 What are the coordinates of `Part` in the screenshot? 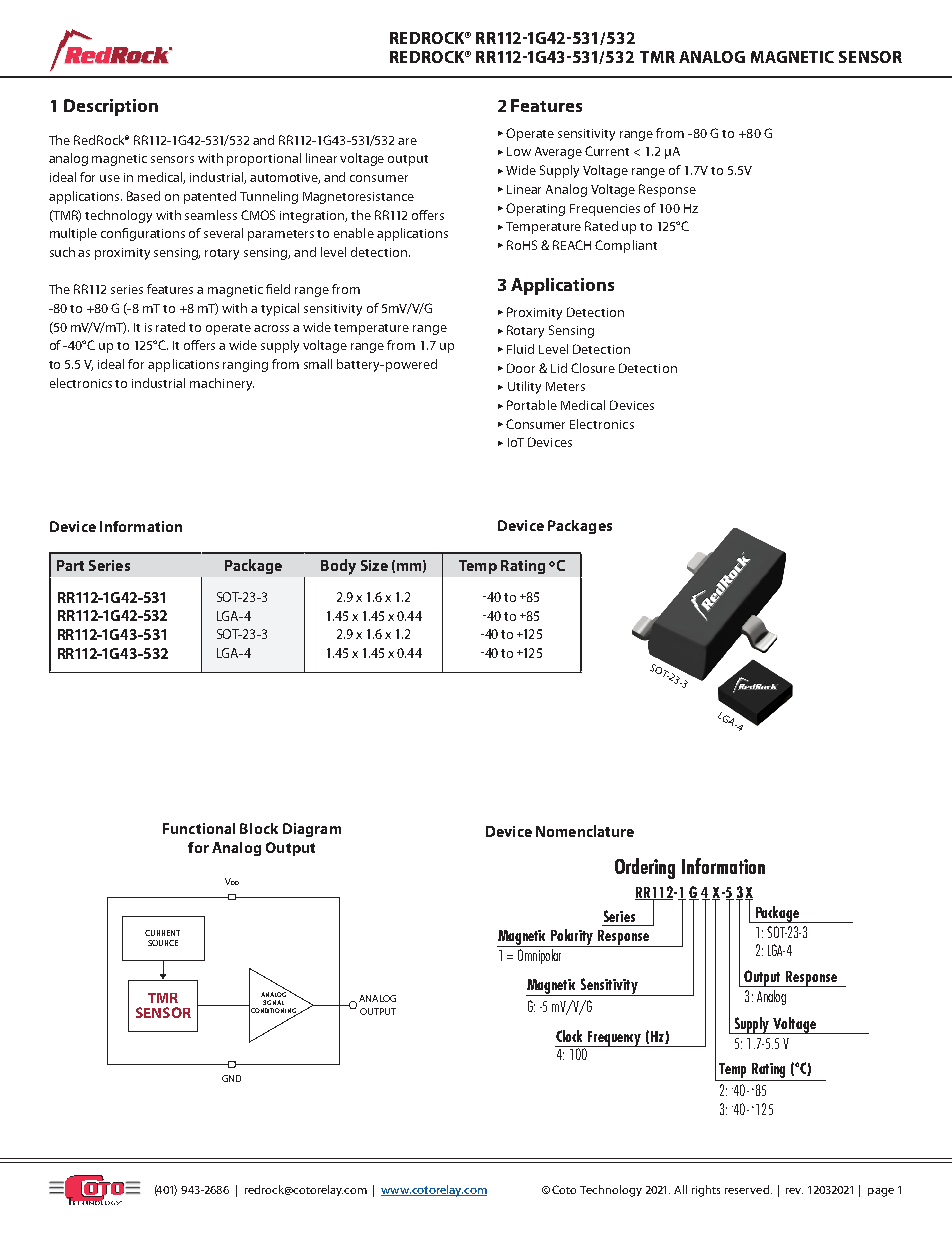 It's located at (70, 565).
